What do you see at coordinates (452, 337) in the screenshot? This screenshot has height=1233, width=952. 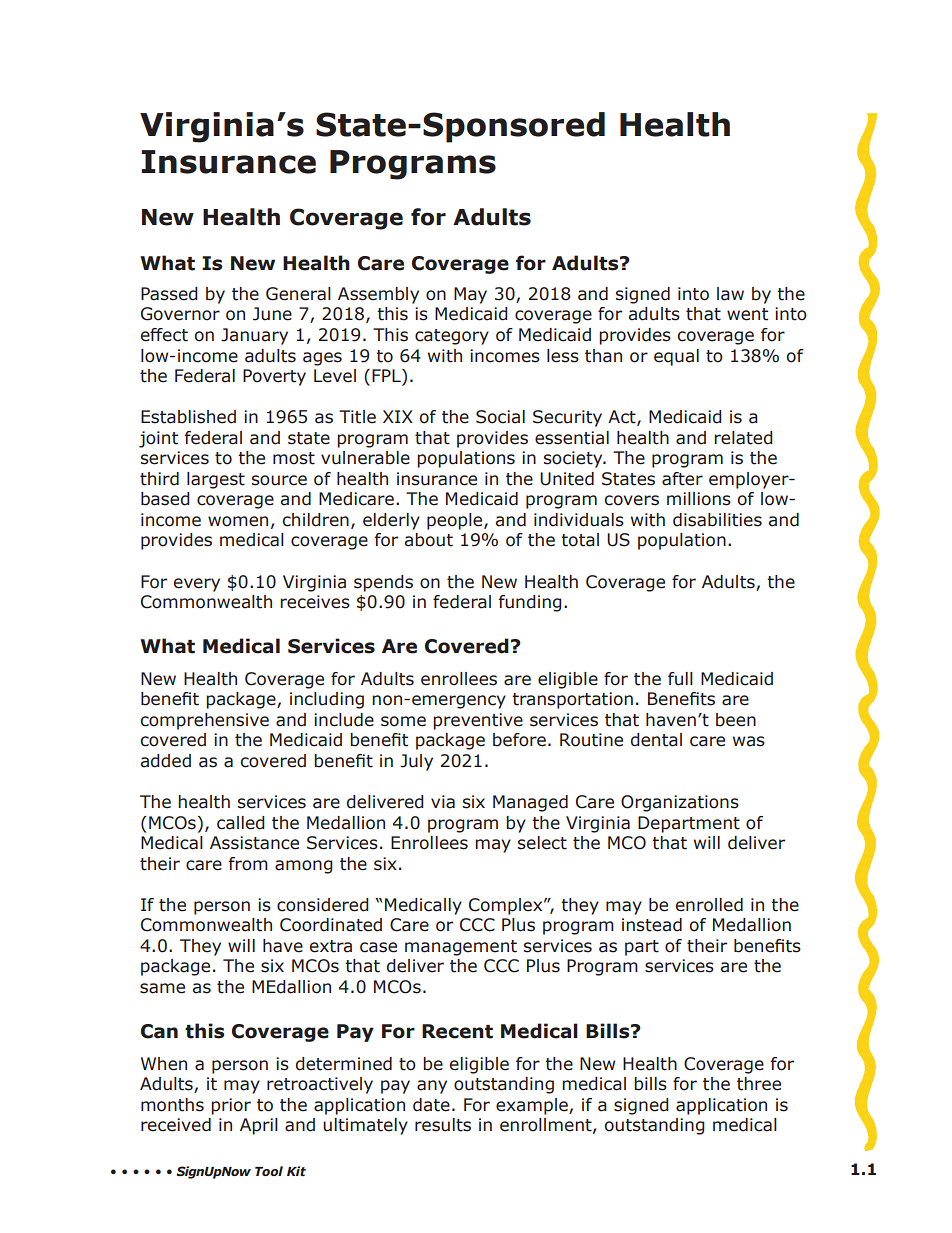 I see `category` at bounding box center [452, 337].
